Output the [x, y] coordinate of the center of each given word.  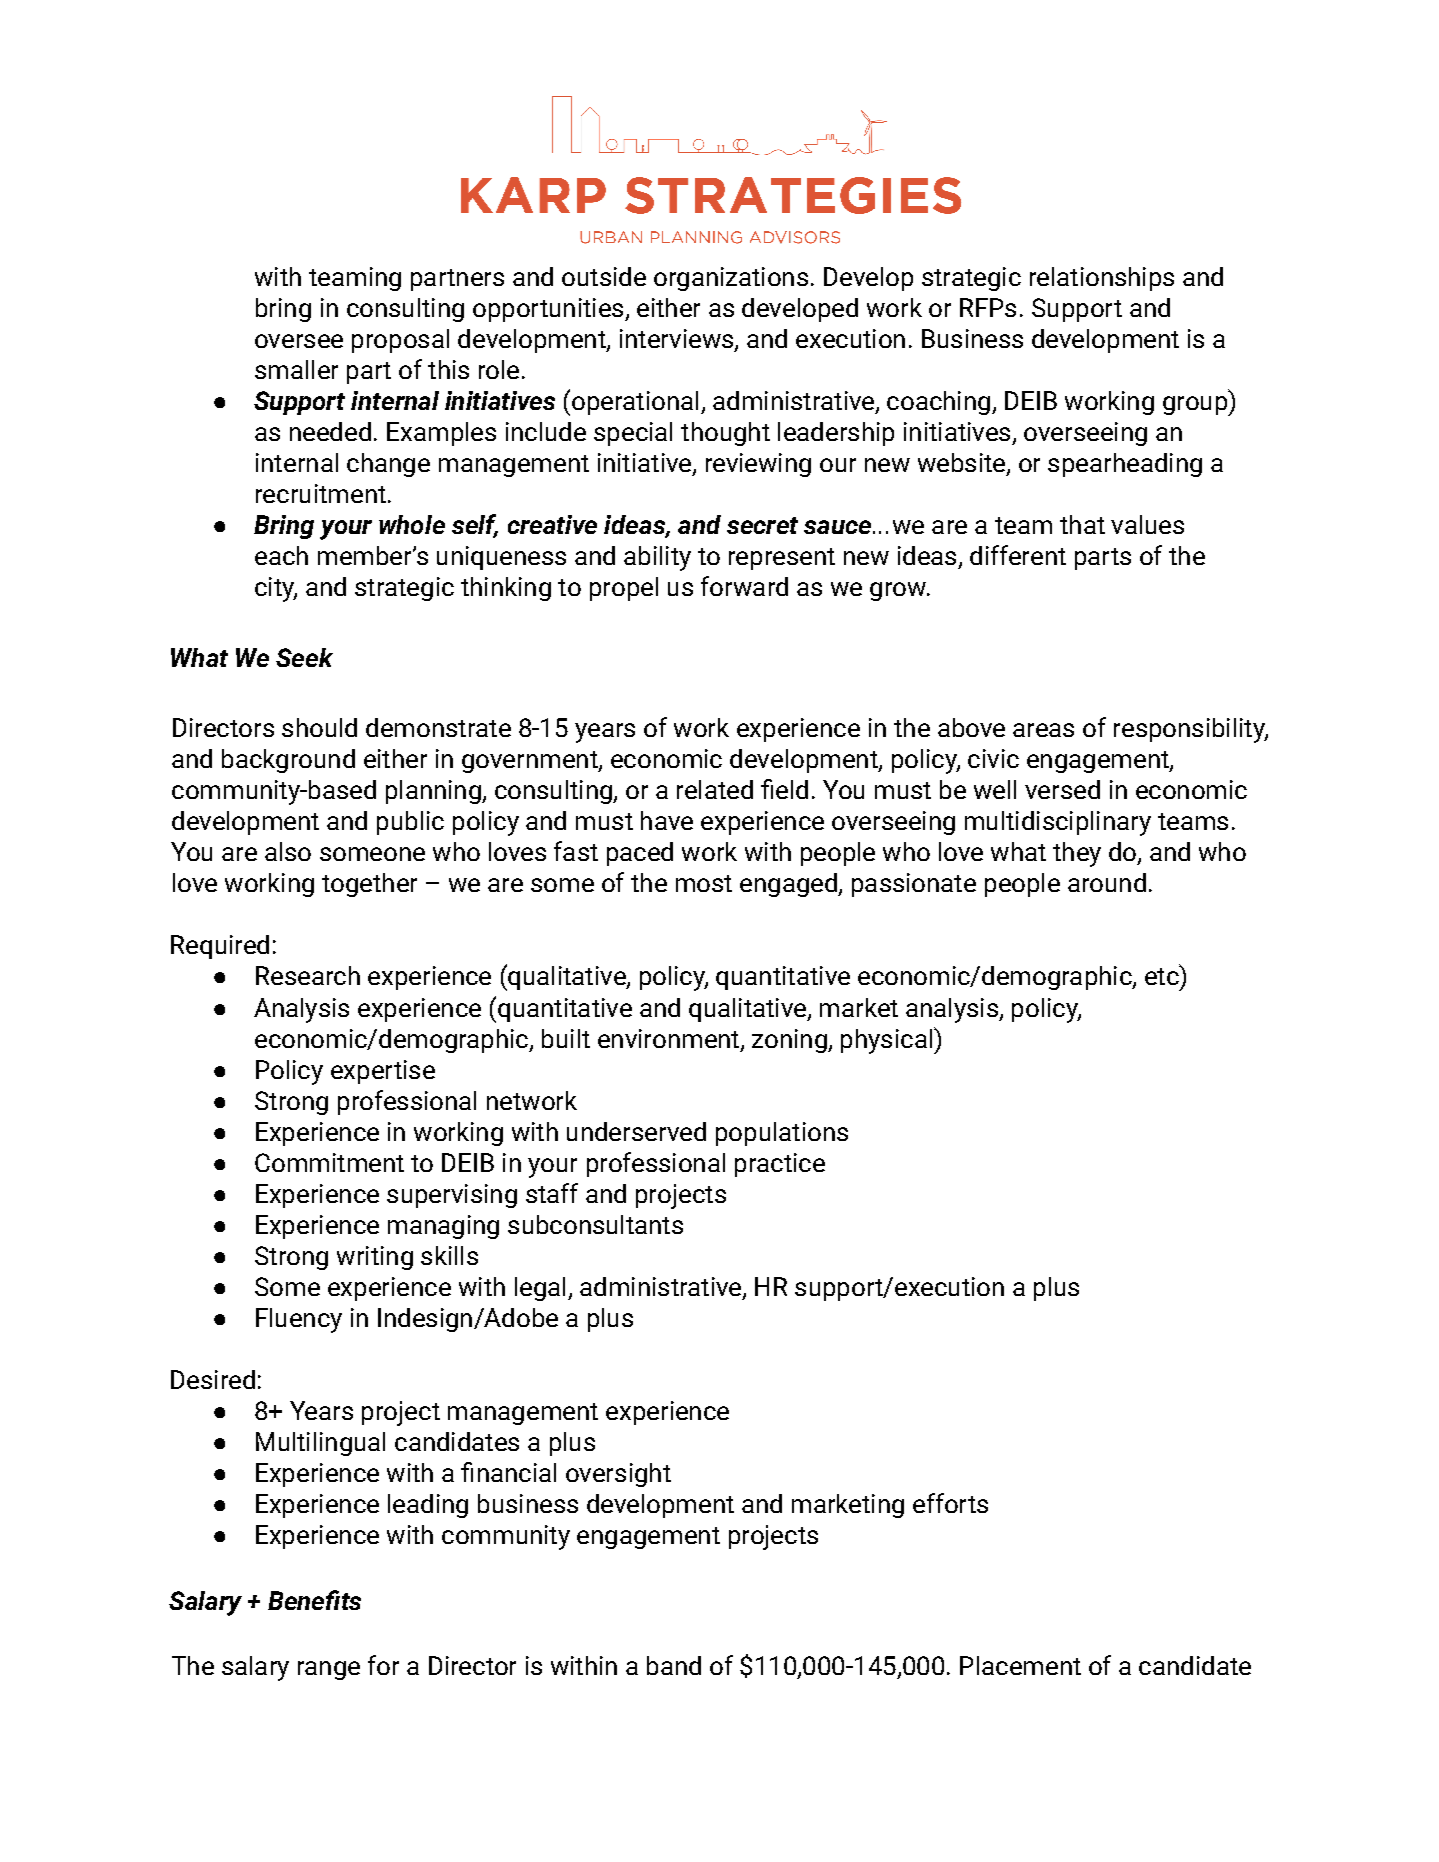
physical [886, 1041]
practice [780, 1165]
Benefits [314, 1600]
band [674, 1665]
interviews [678, 340]
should [319, 727]
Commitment [329, 1162]
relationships [1102, 279]
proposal [400, 341]
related [715, 789]
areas [1043, 730]
